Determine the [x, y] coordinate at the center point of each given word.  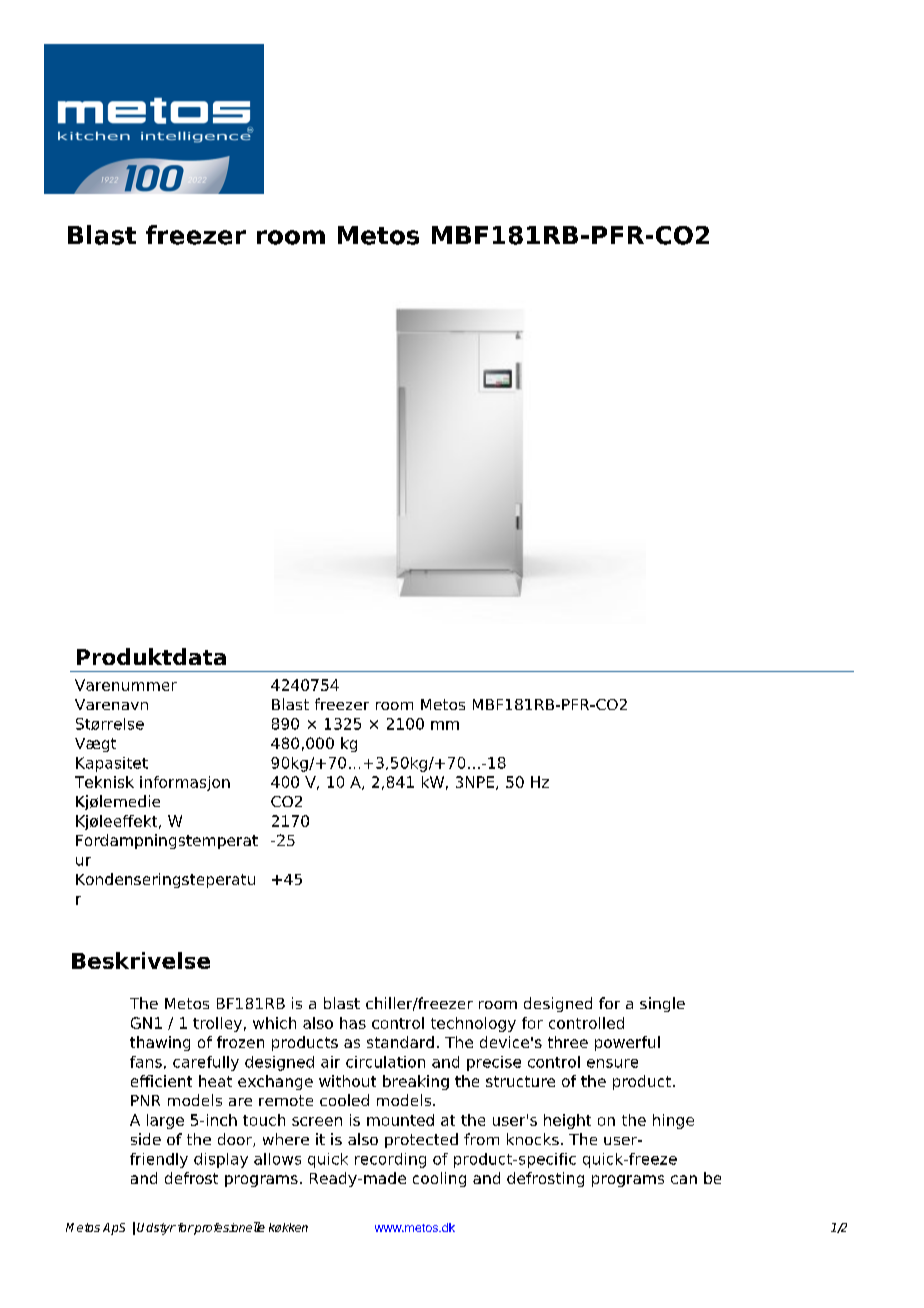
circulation [385, 1062]
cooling [439, 1179]
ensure [612, 1063]
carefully [206, 1063]
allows [277, 1159]
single [662, 1004]
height [567, 1121]
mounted [400, 1120]
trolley [217, 1024]
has [353, 1023]
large [165, 1121]
